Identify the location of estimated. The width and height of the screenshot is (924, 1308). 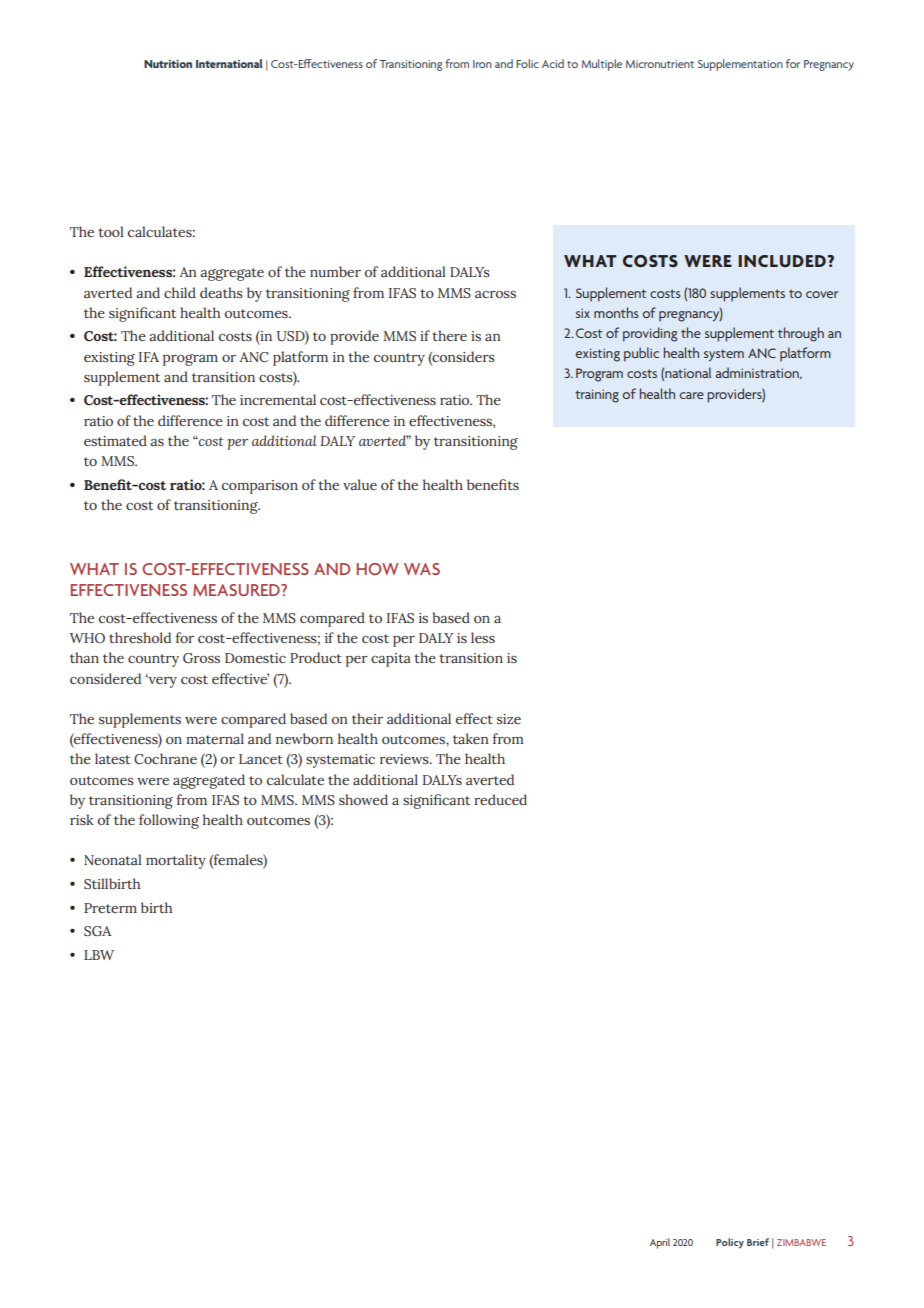
(115, 441).
